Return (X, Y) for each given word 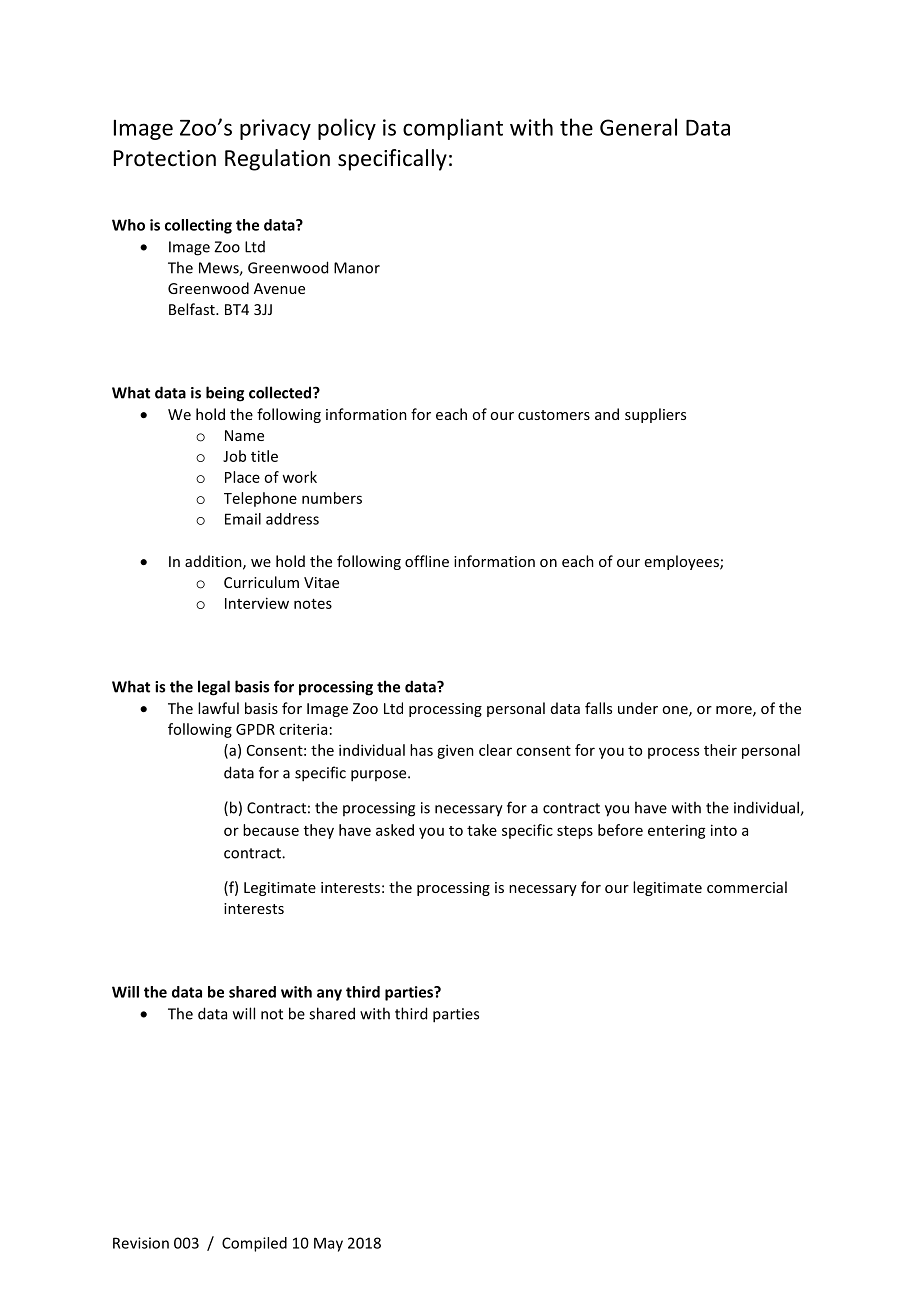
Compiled (254, 1244)
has (421, 750)
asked (395, 830)
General (638, 127)
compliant (453, 129)
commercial (747, 887)
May (328, 1244)
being (225, 394)
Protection (165, 158)
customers (554, 415)
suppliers (655, 415)
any (329, 995)
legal (214, 688)
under (638, 708)
